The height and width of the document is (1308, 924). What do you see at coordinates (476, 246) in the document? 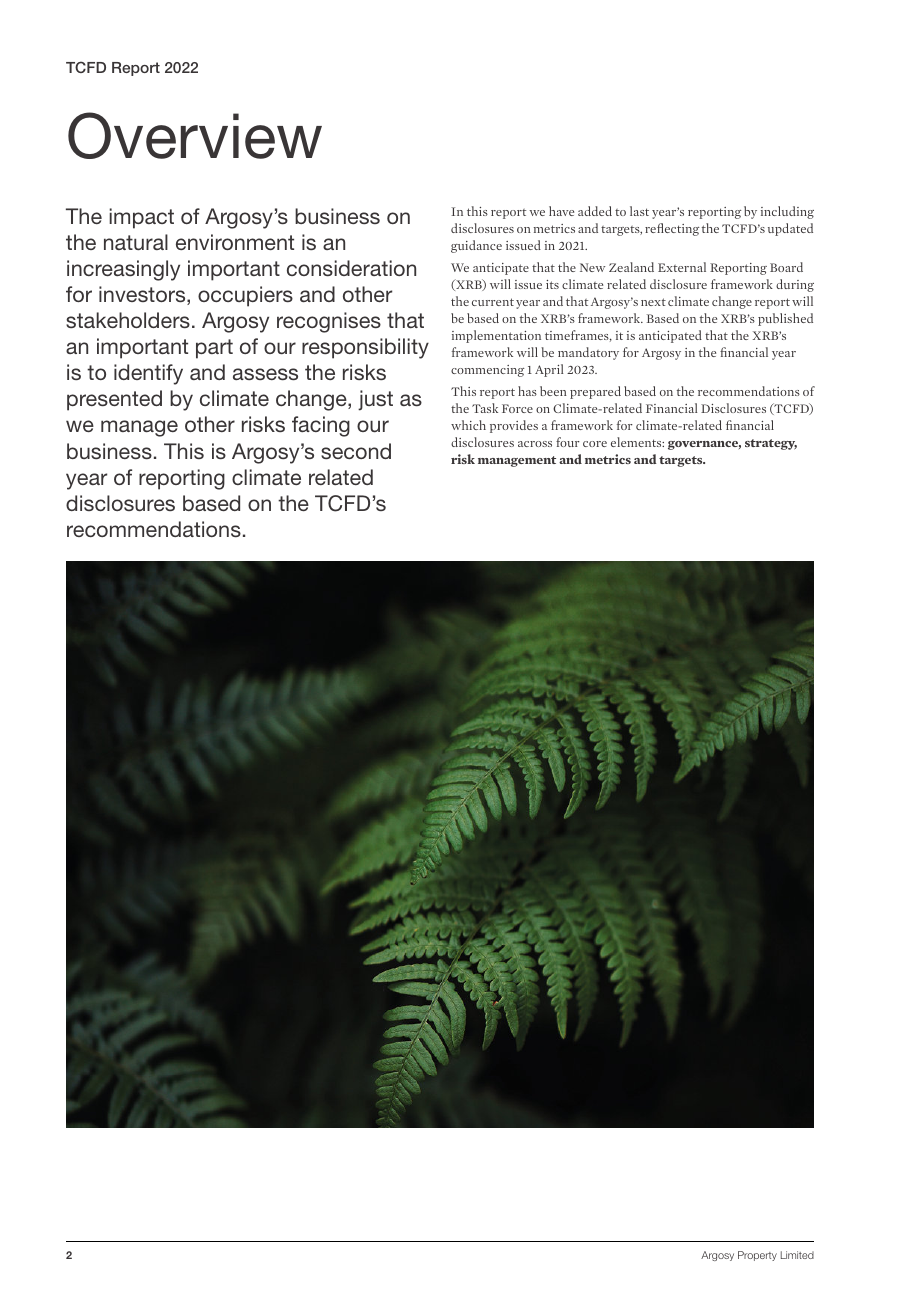
I see `guidance` at bounding box center [476, 246].
